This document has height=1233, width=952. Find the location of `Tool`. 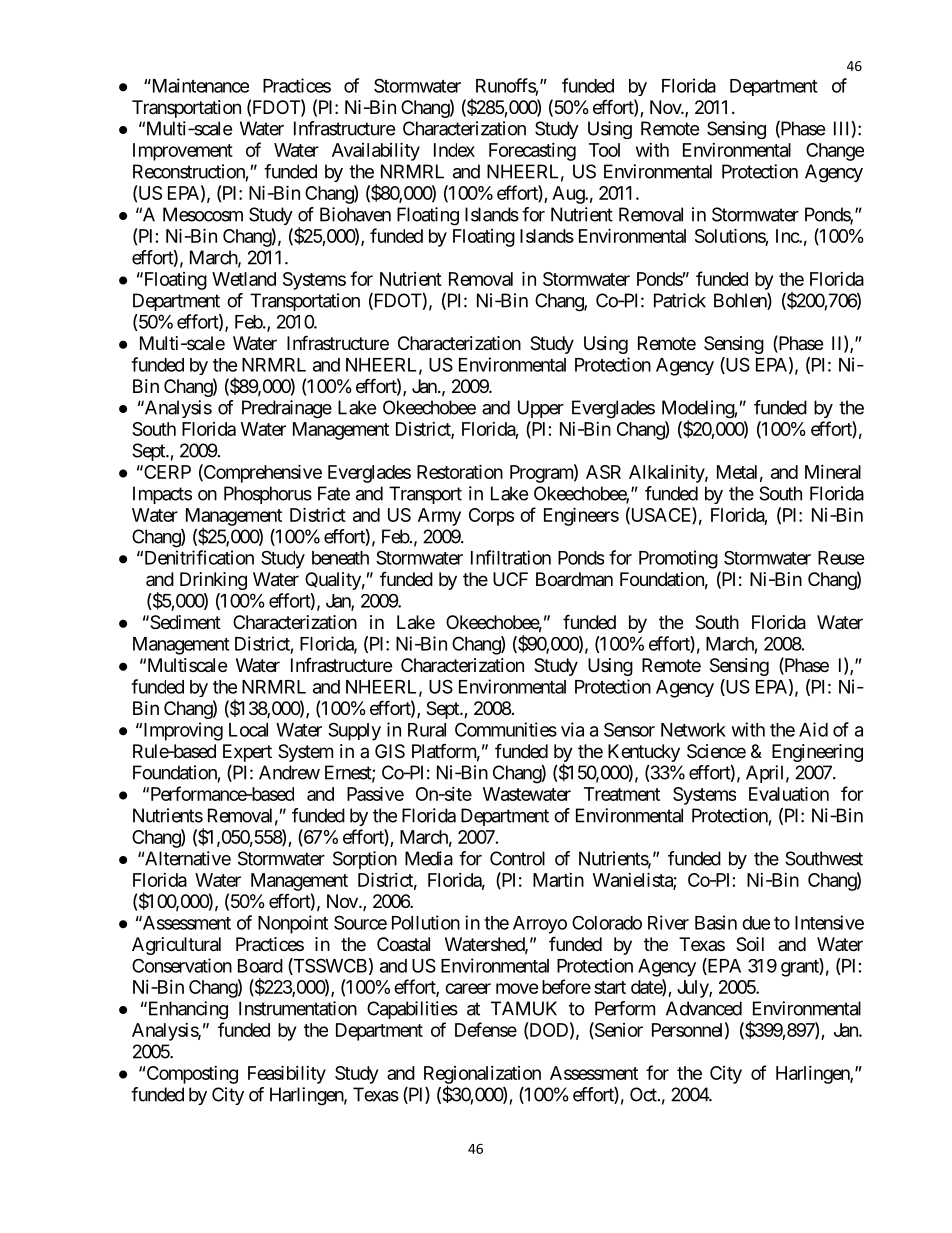

Tool is located at coordinates (604, 150).
